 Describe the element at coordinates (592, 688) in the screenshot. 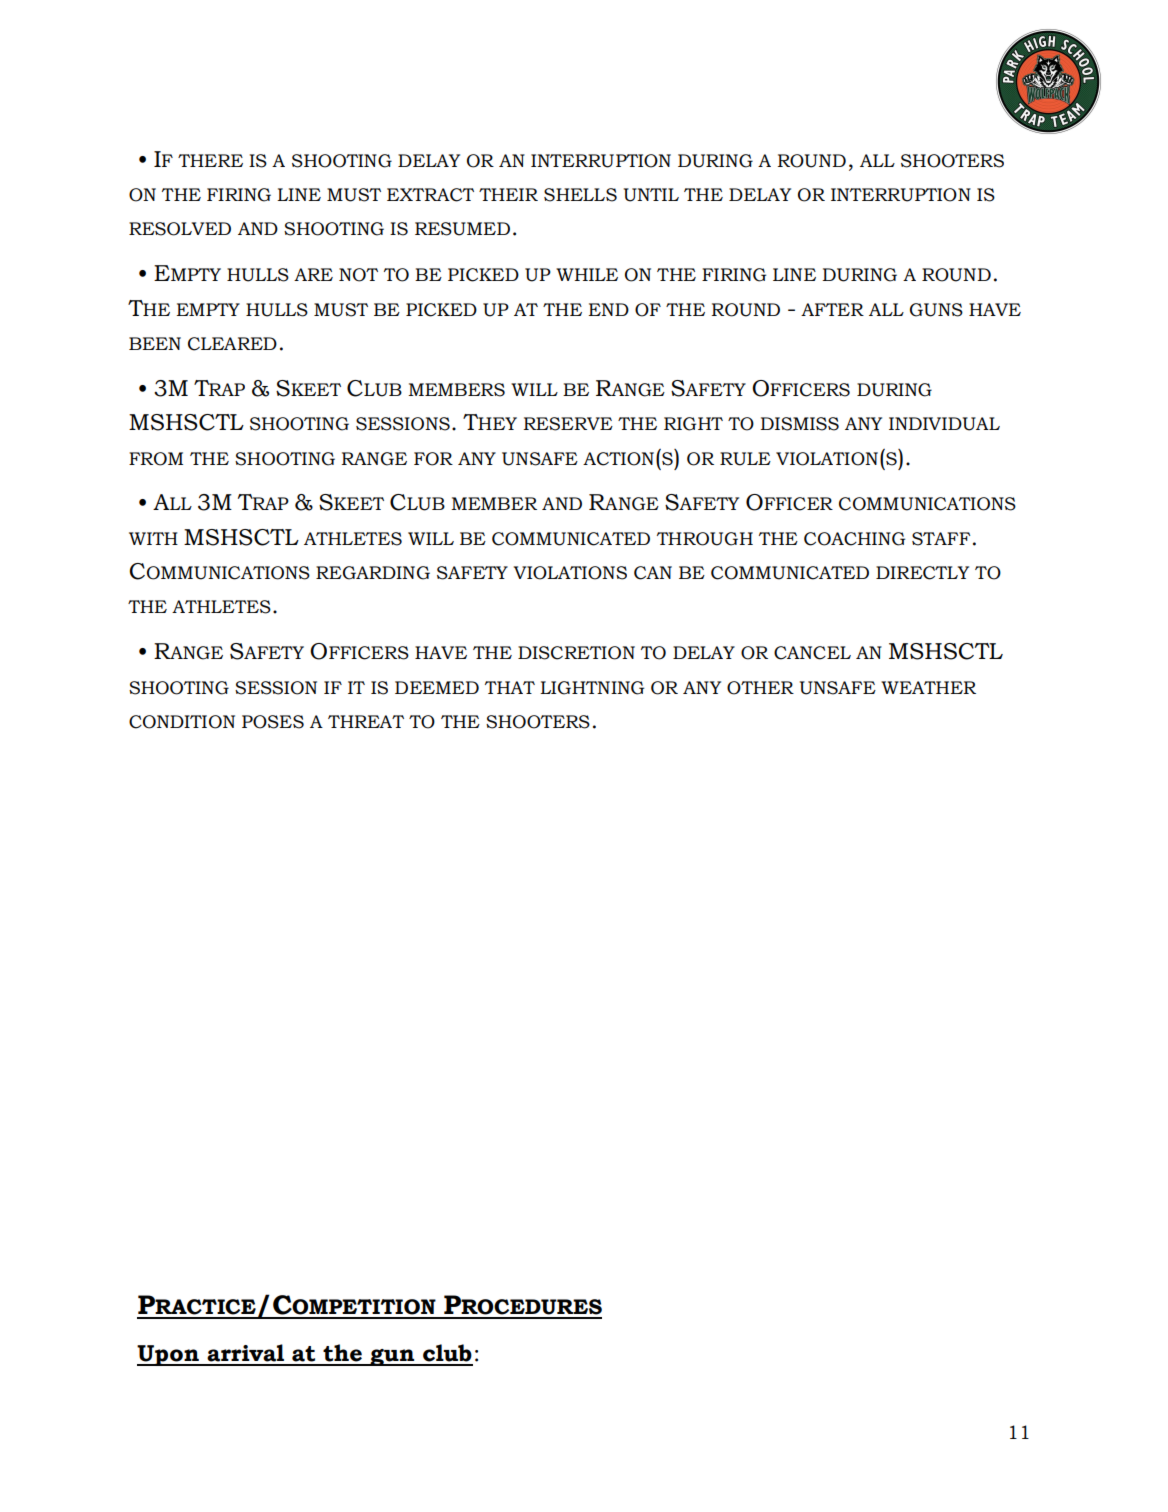

I see `LIGHTNING` at that location.
